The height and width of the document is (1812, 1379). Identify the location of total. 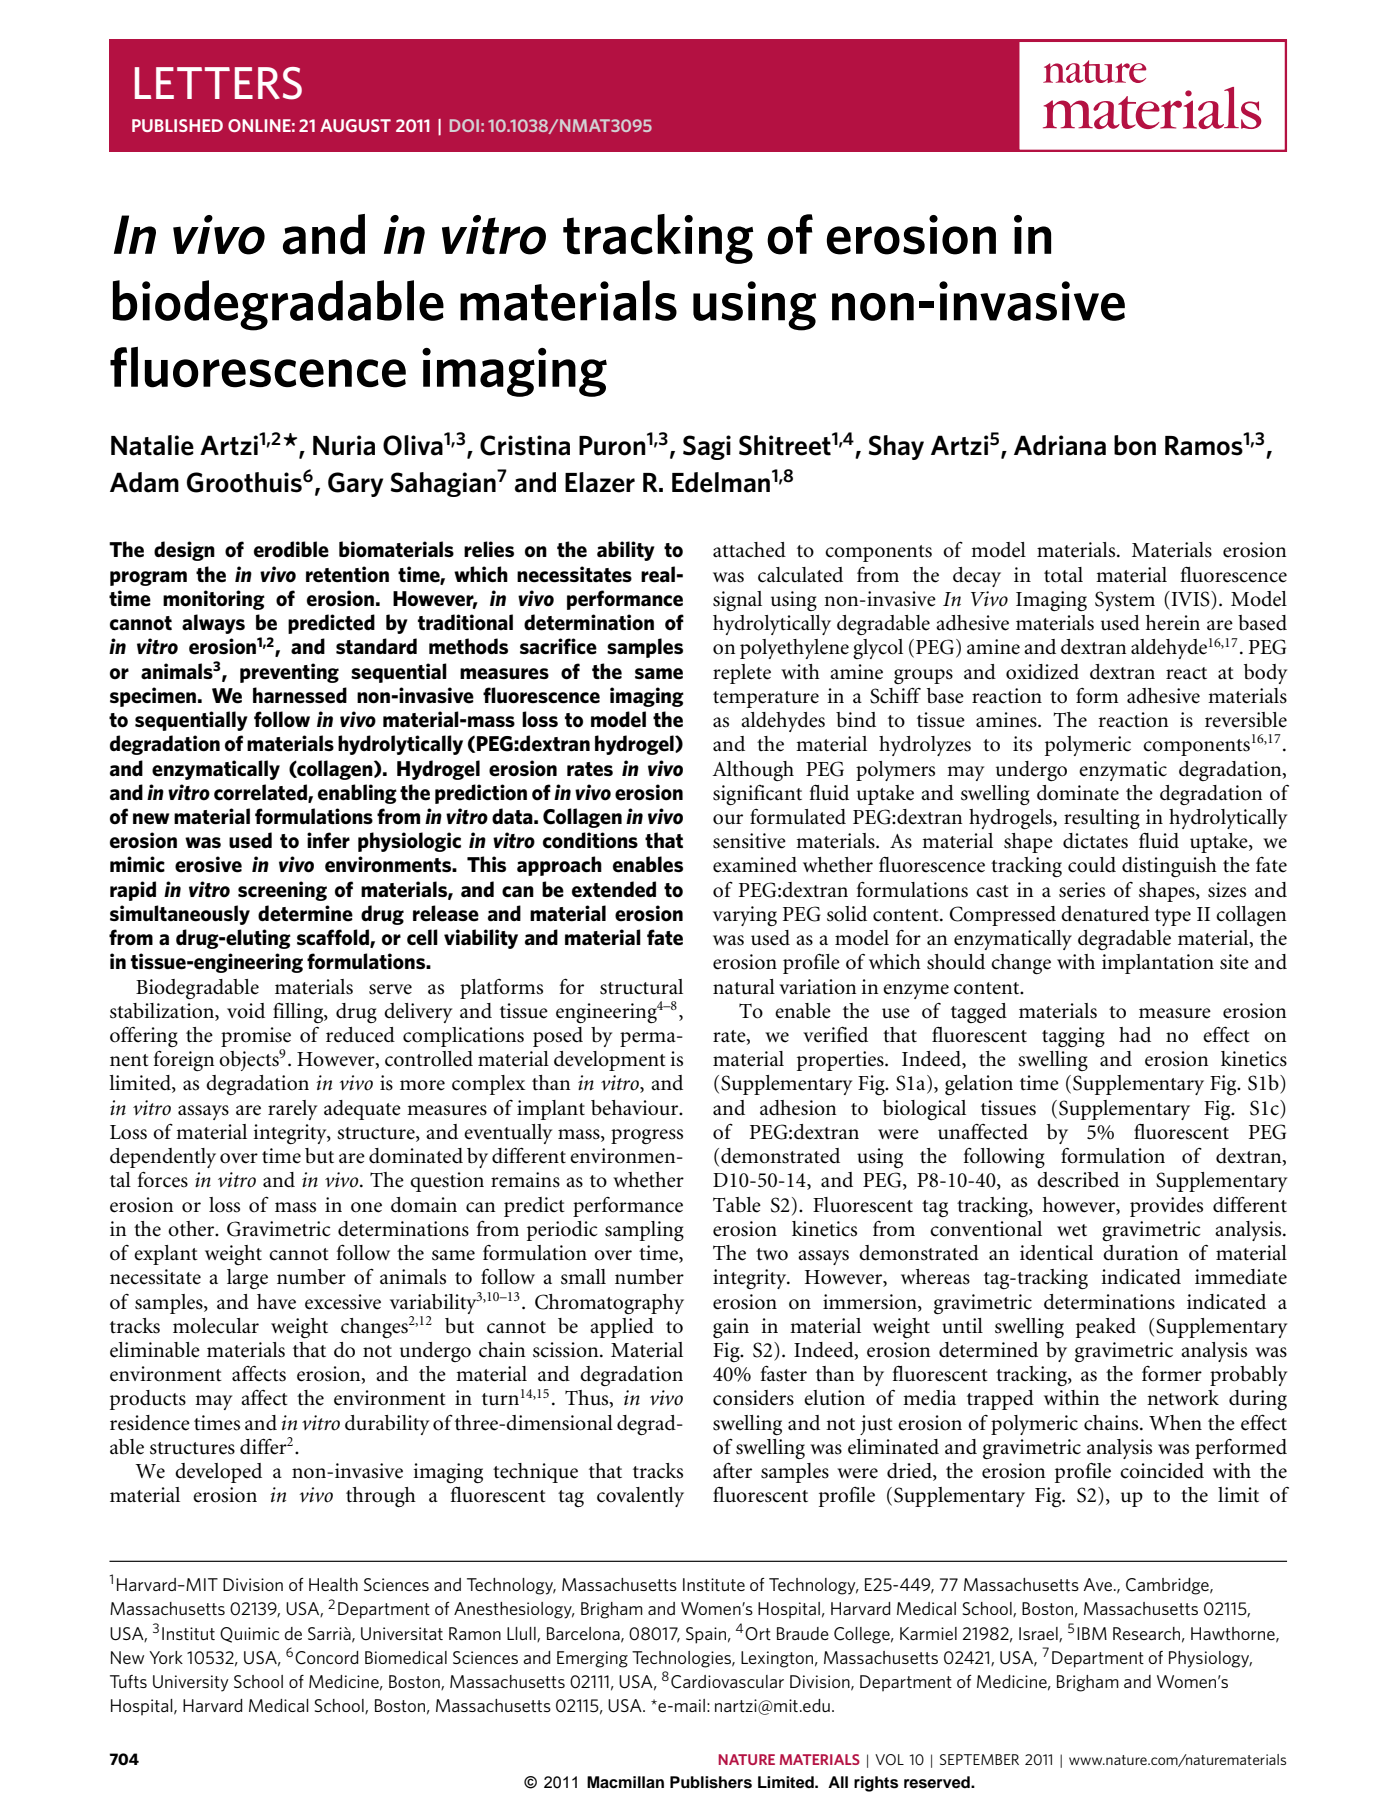
(1063, 575).
